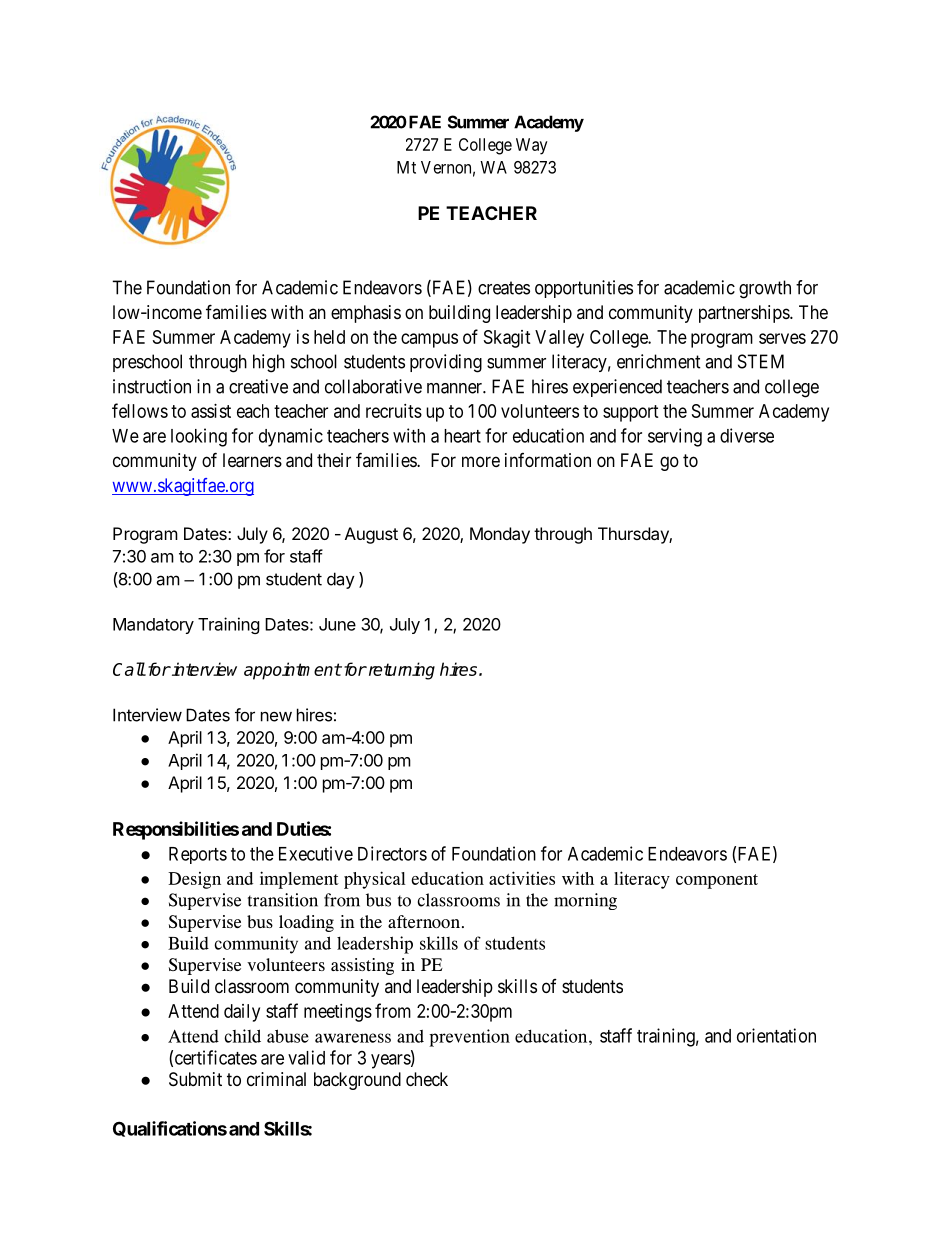  I want to click on Way, so click(532, 146).
